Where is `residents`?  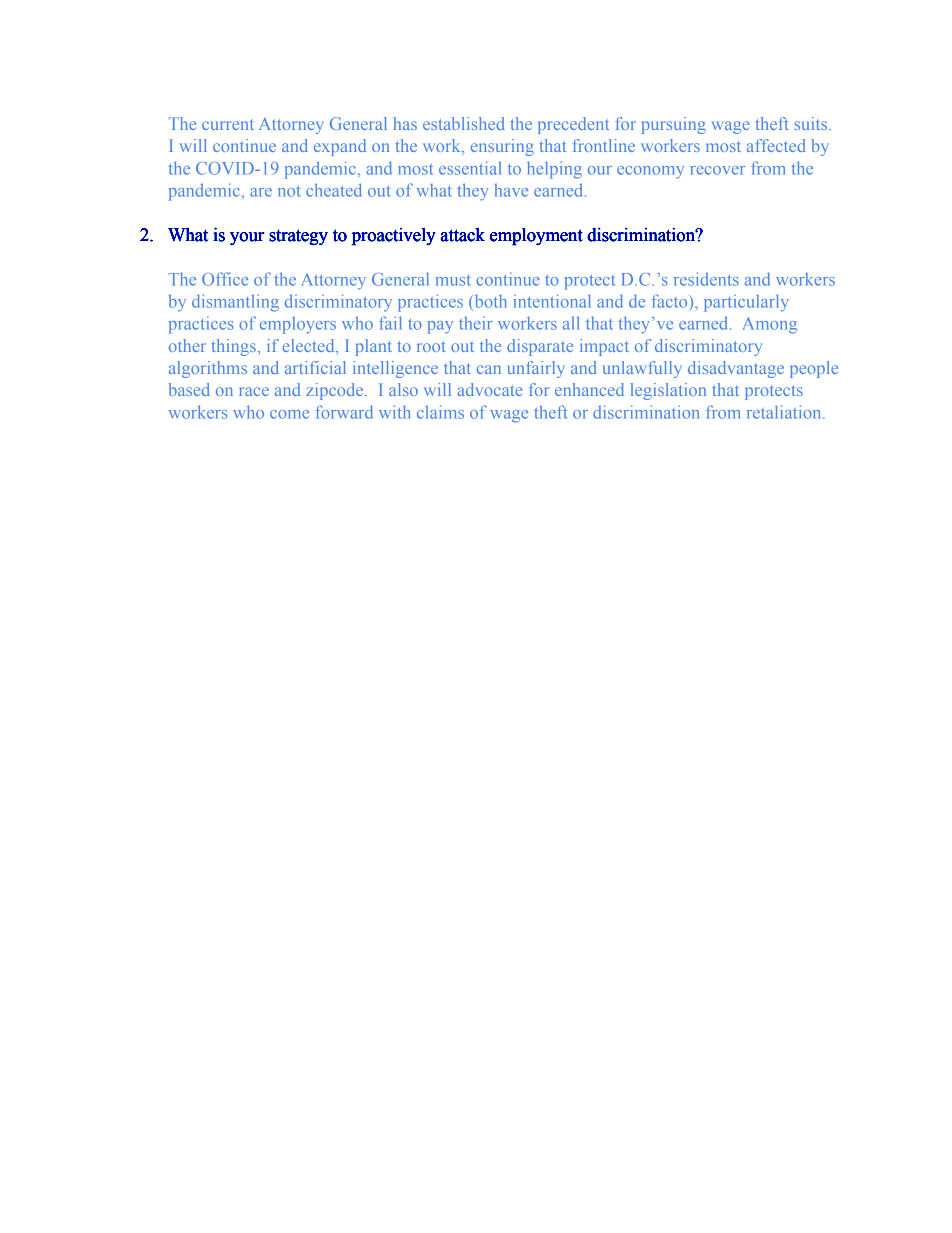
residents is located at coordinates (706, 279).
